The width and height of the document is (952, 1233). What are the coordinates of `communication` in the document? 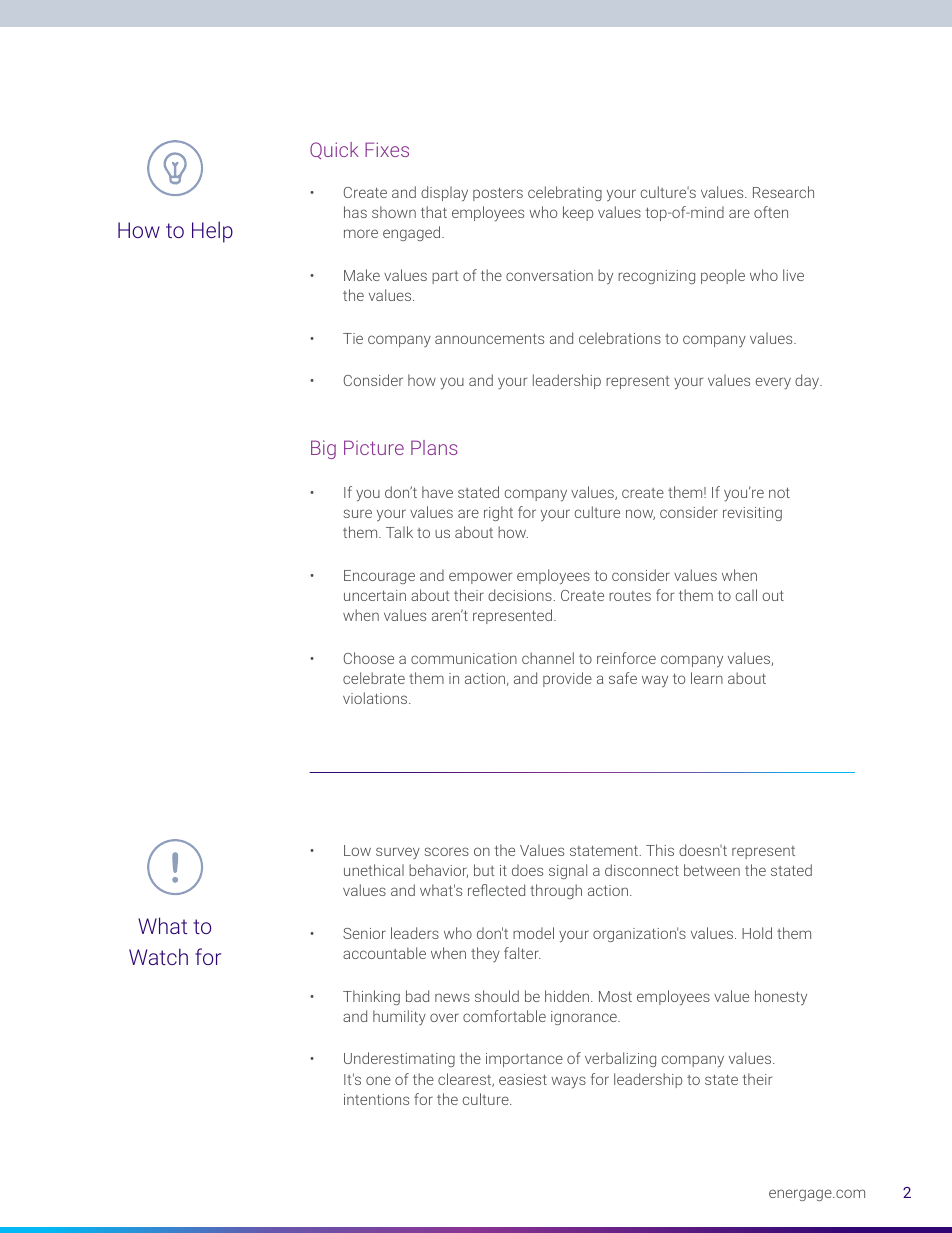 It's located at (464, 658).
